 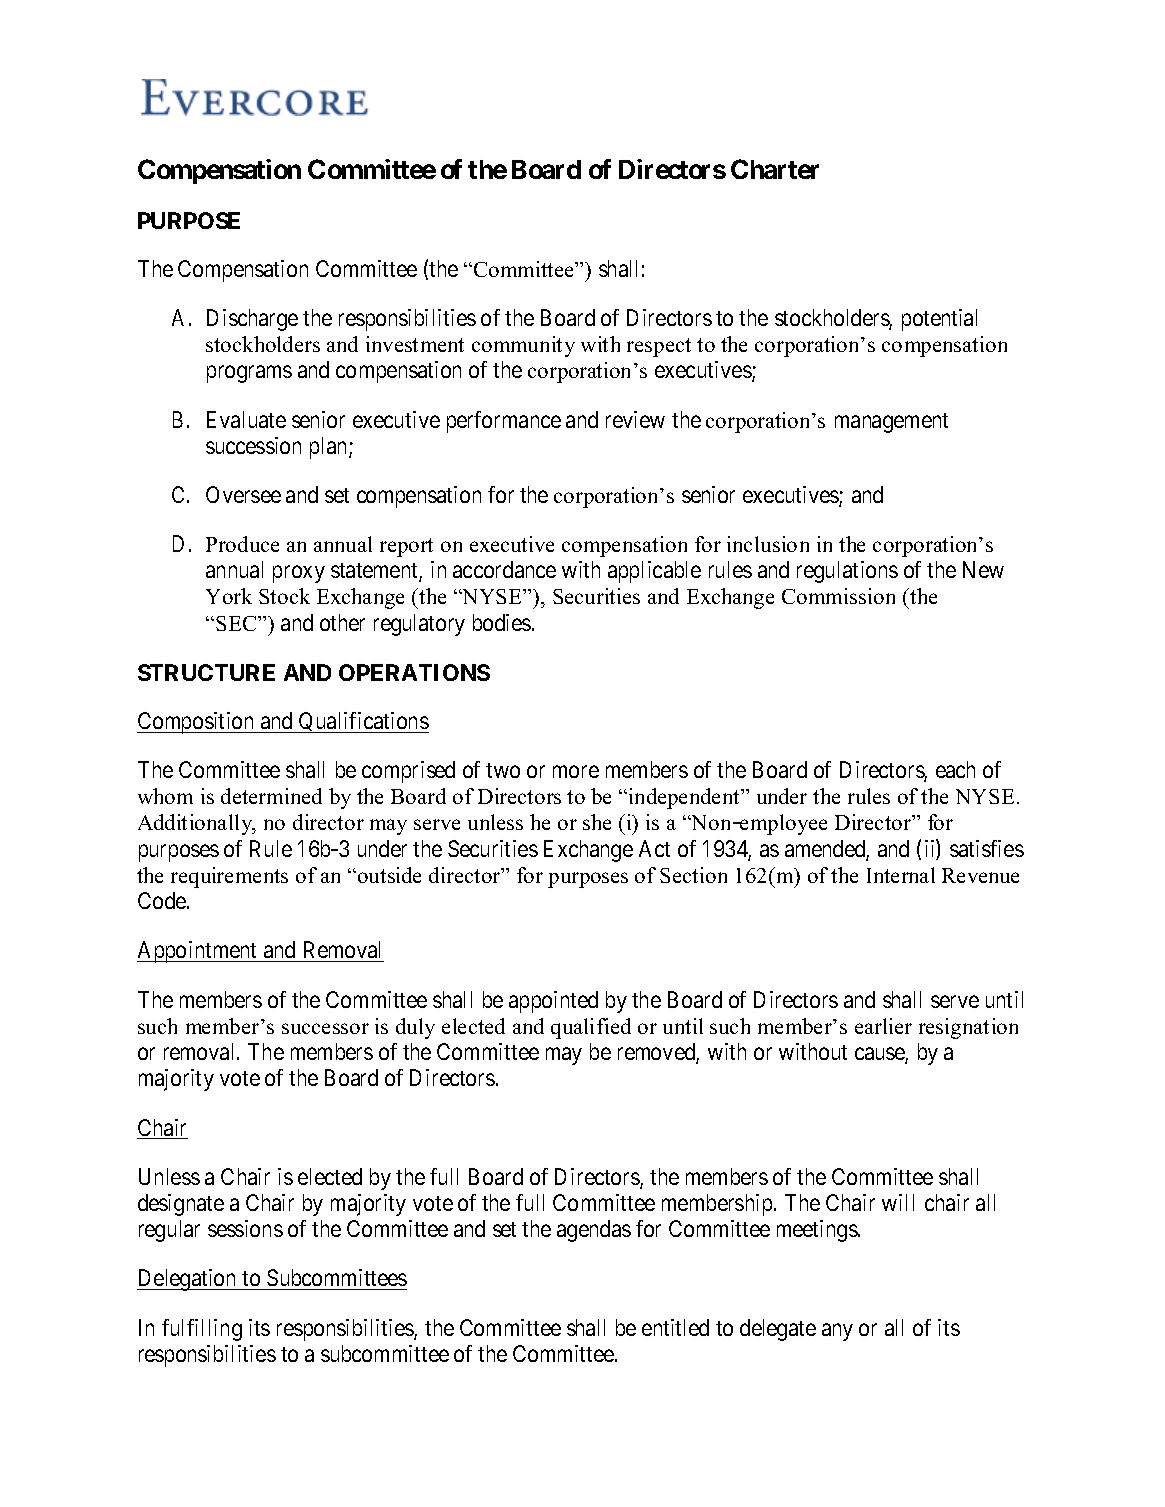 What do you see at coordinates (635, 419) in the screenshot?
I see `review` at bounding box center [635, 419].
